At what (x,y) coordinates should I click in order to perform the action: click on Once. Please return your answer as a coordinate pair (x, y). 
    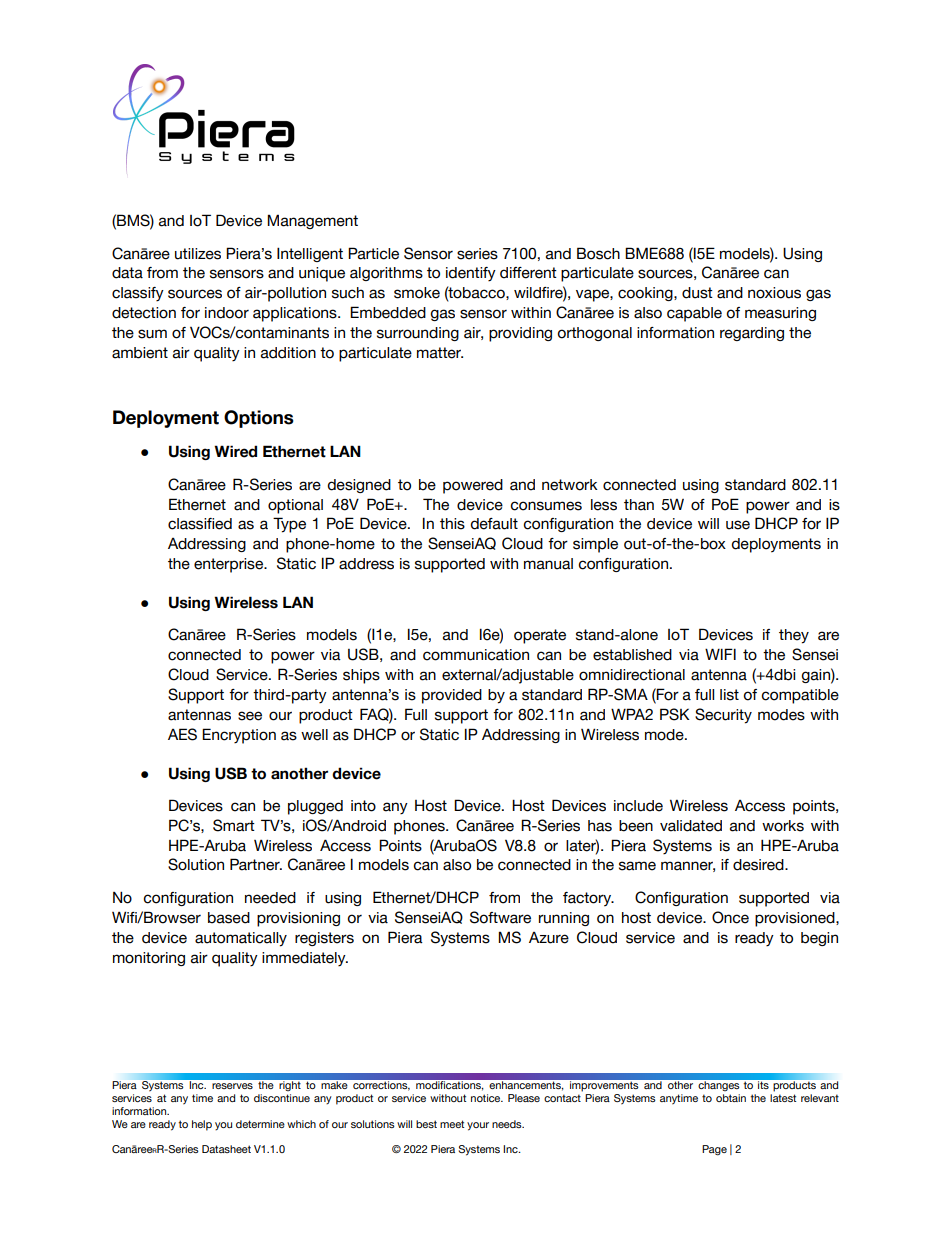
    Looking at the image, I should click on (730, 917).
